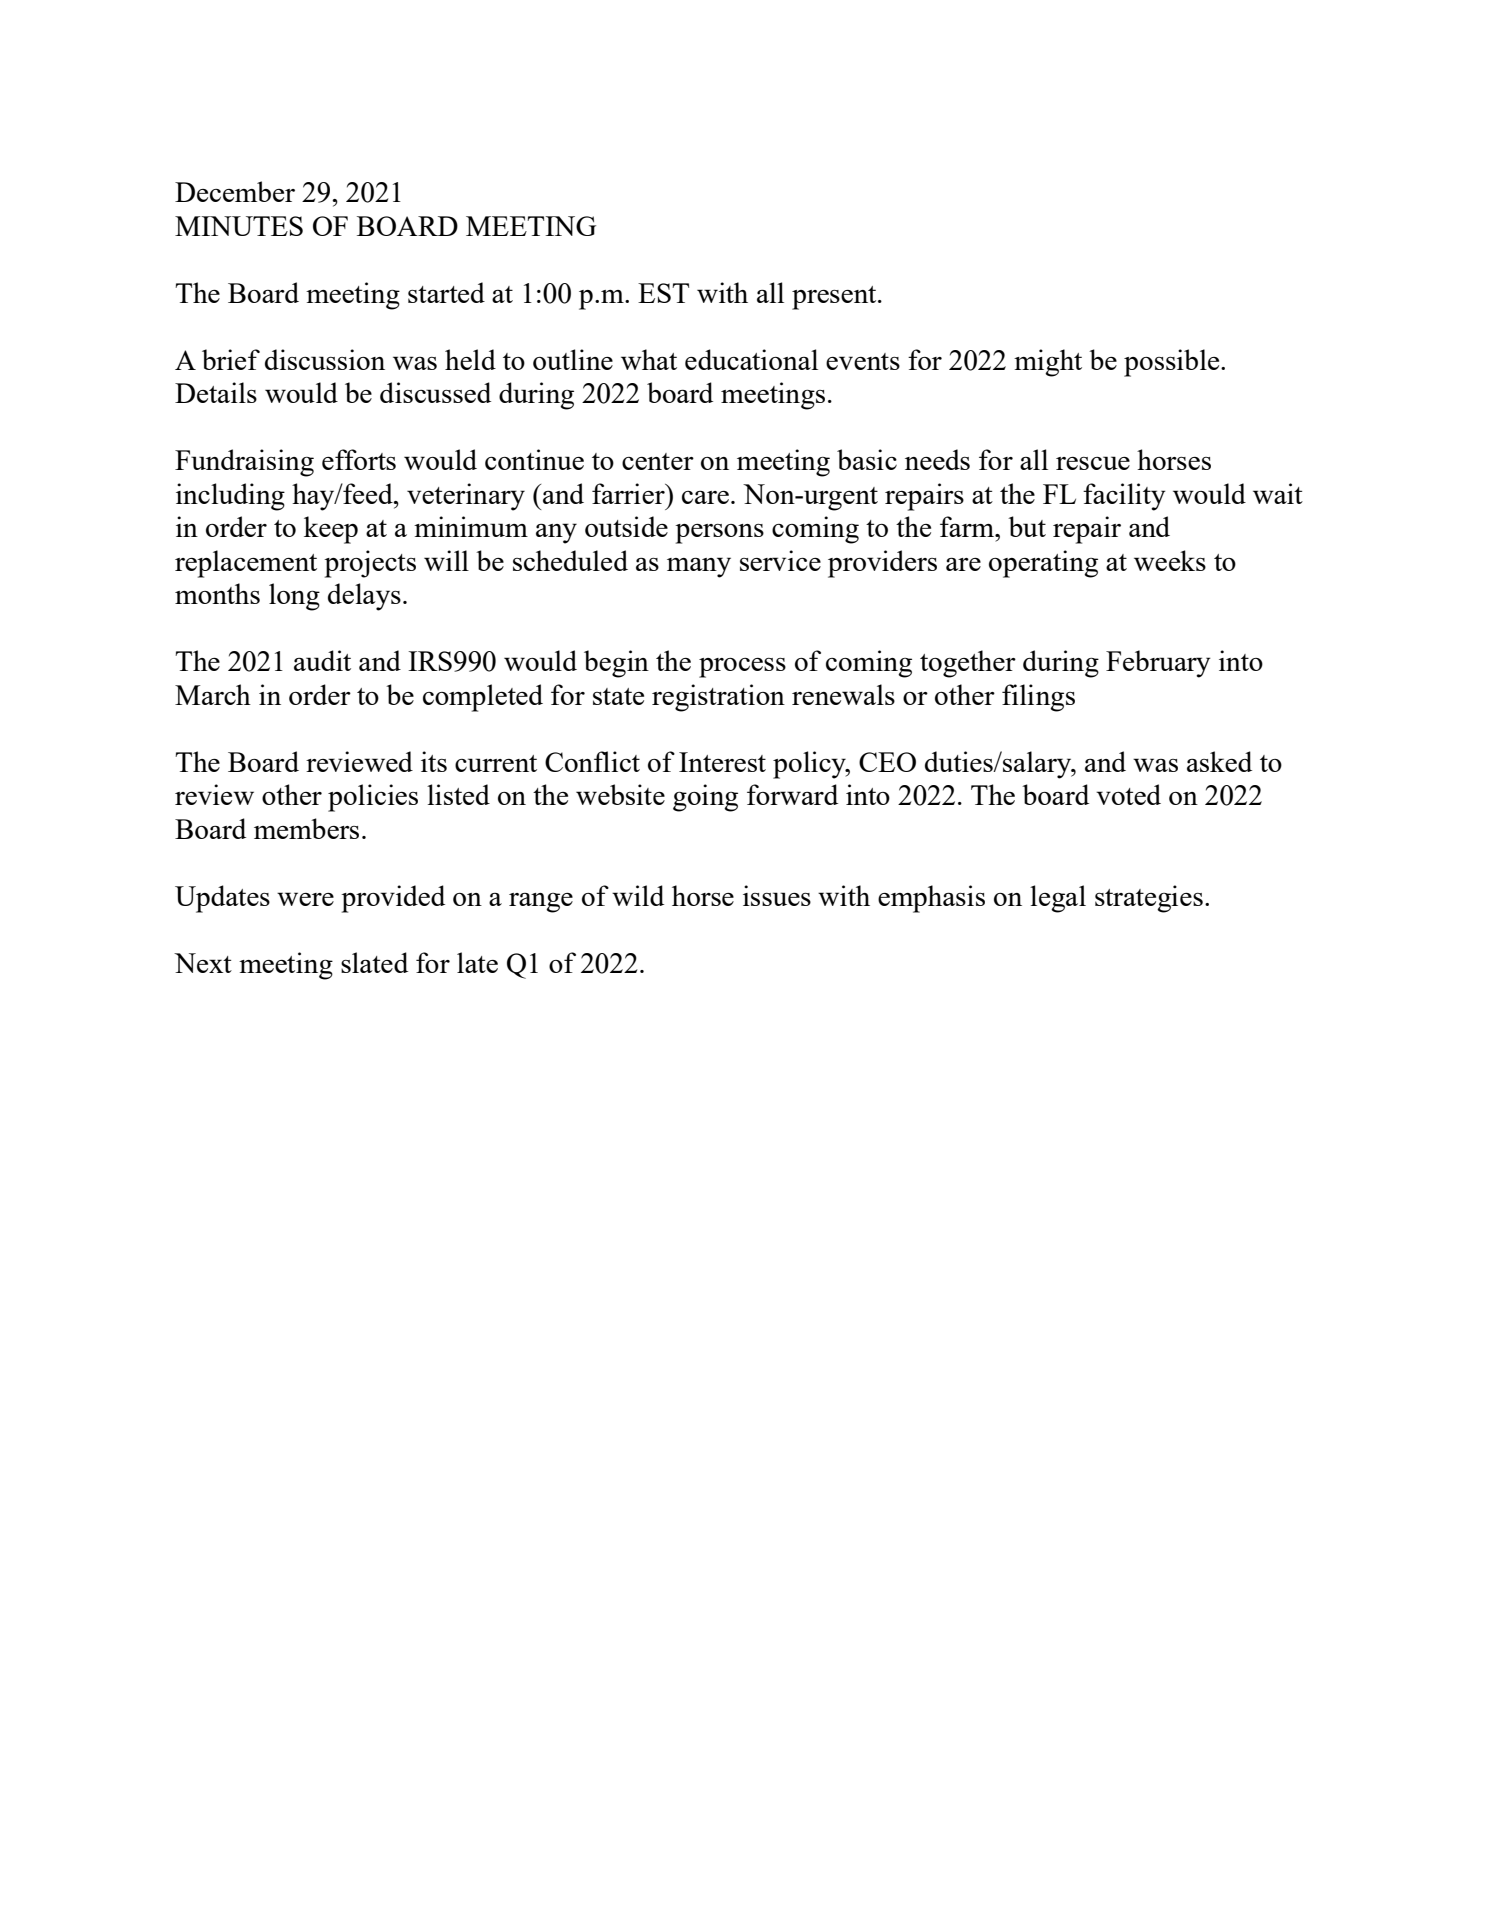  I want to click on its, so click(434, 761).
